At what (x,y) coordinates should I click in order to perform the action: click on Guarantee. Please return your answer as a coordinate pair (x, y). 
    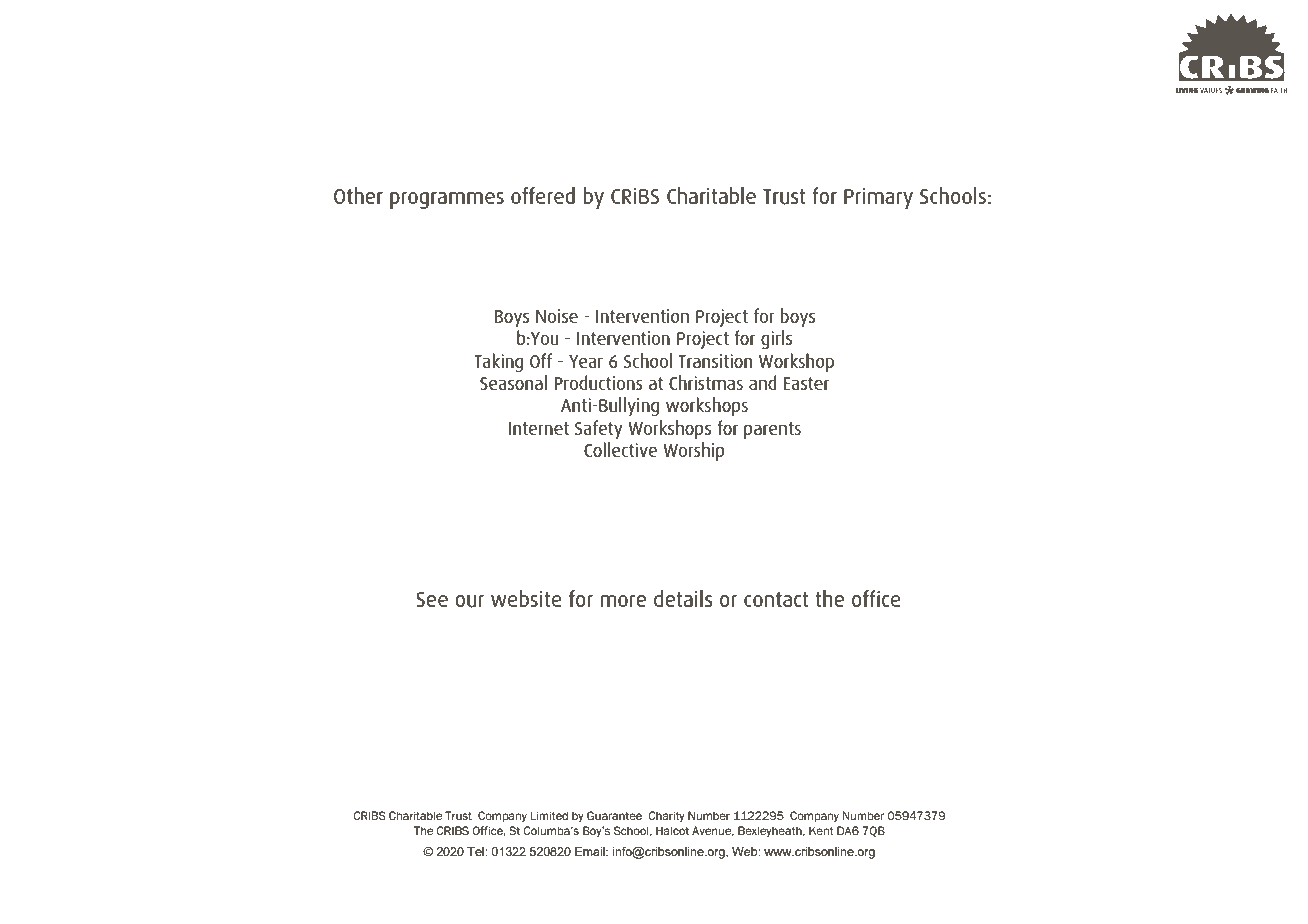
    Looking at the image, I should click on (614, 815).
